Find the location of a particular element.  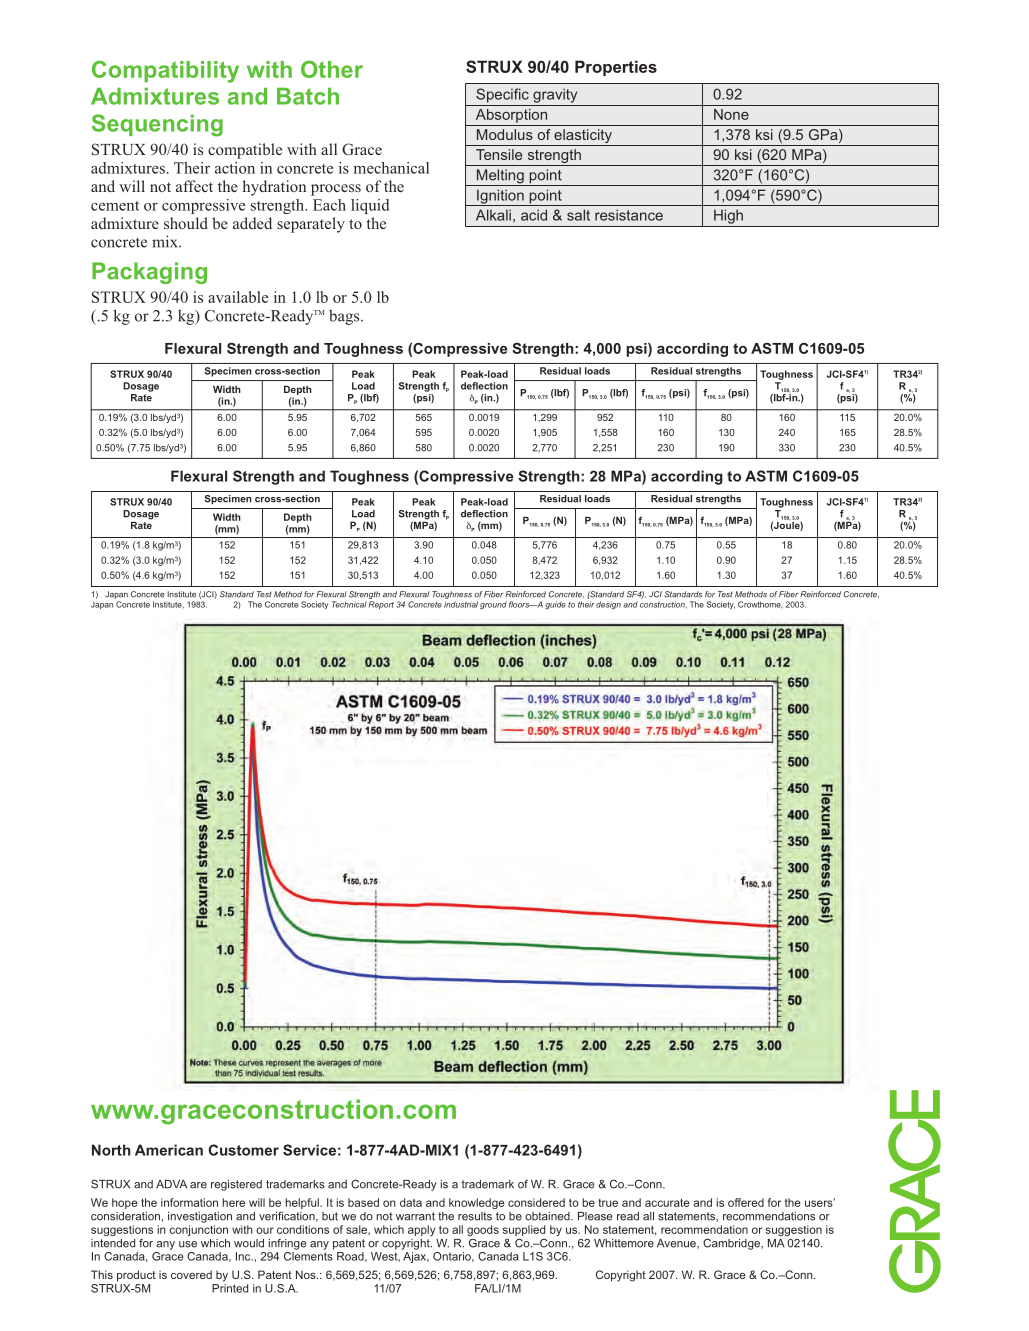

Technical is located at coordinates (349, 604).
